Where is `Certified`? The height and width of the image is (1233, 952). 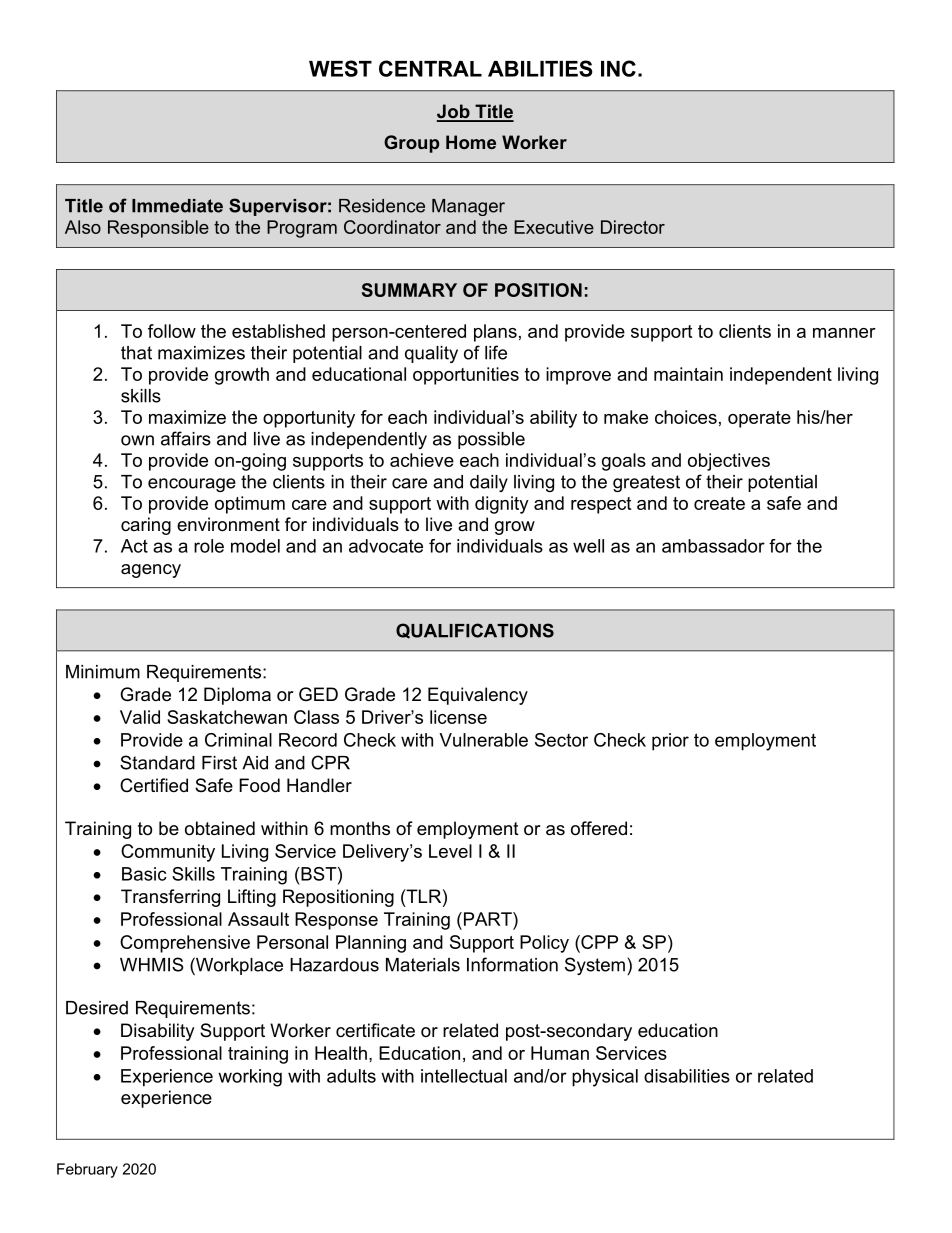
Certified is located at coordinates (154, 785).
